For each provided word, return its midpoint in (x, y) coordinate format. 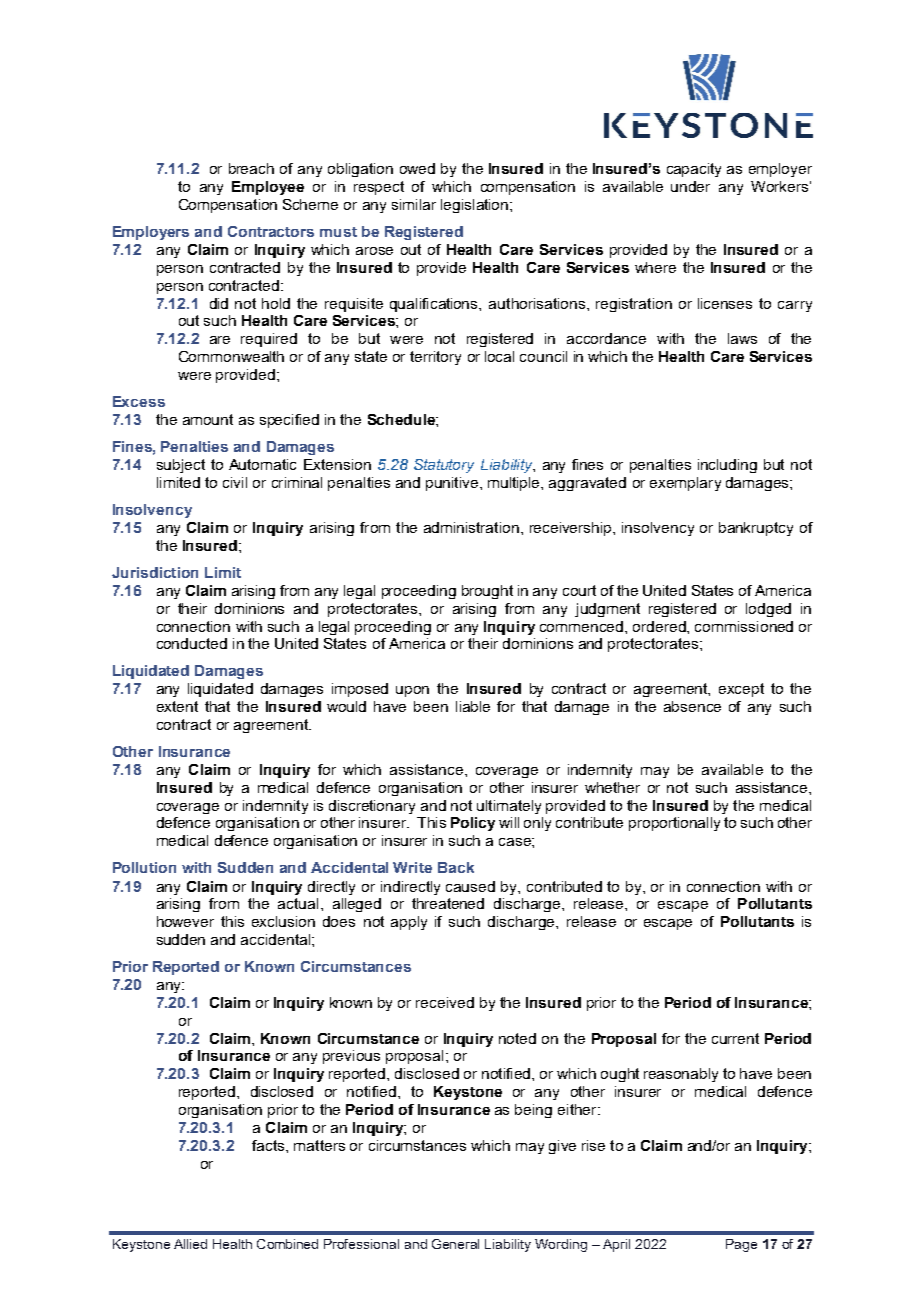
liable (473, 706)
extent (177, 706)
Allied (190, 1244)
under (690, 186)
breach (251, 168)
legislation (476, 206)
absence (692, 706)
